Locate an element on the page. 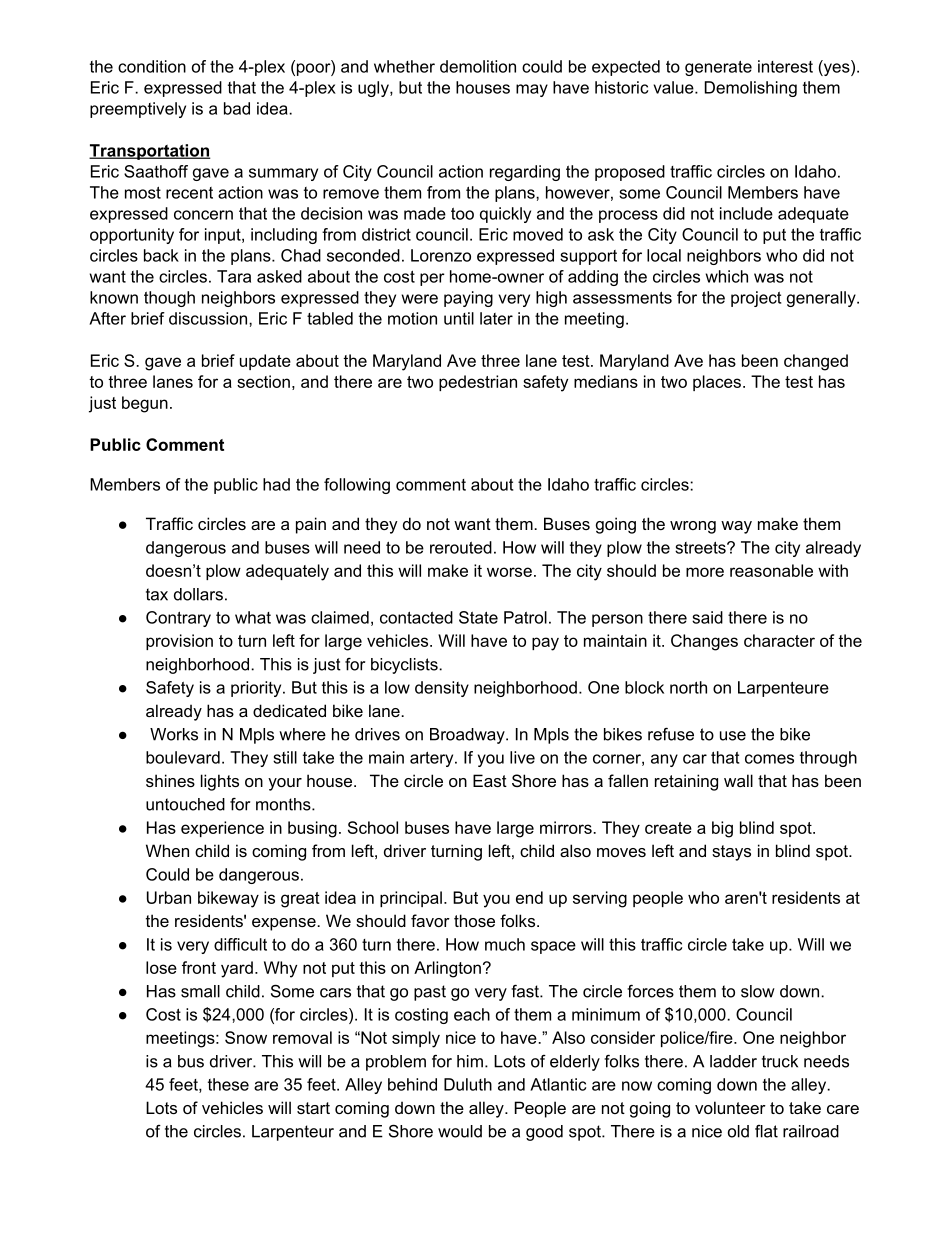 This page has height=1233, width=952. these is located at coordinates (228, 1084).
